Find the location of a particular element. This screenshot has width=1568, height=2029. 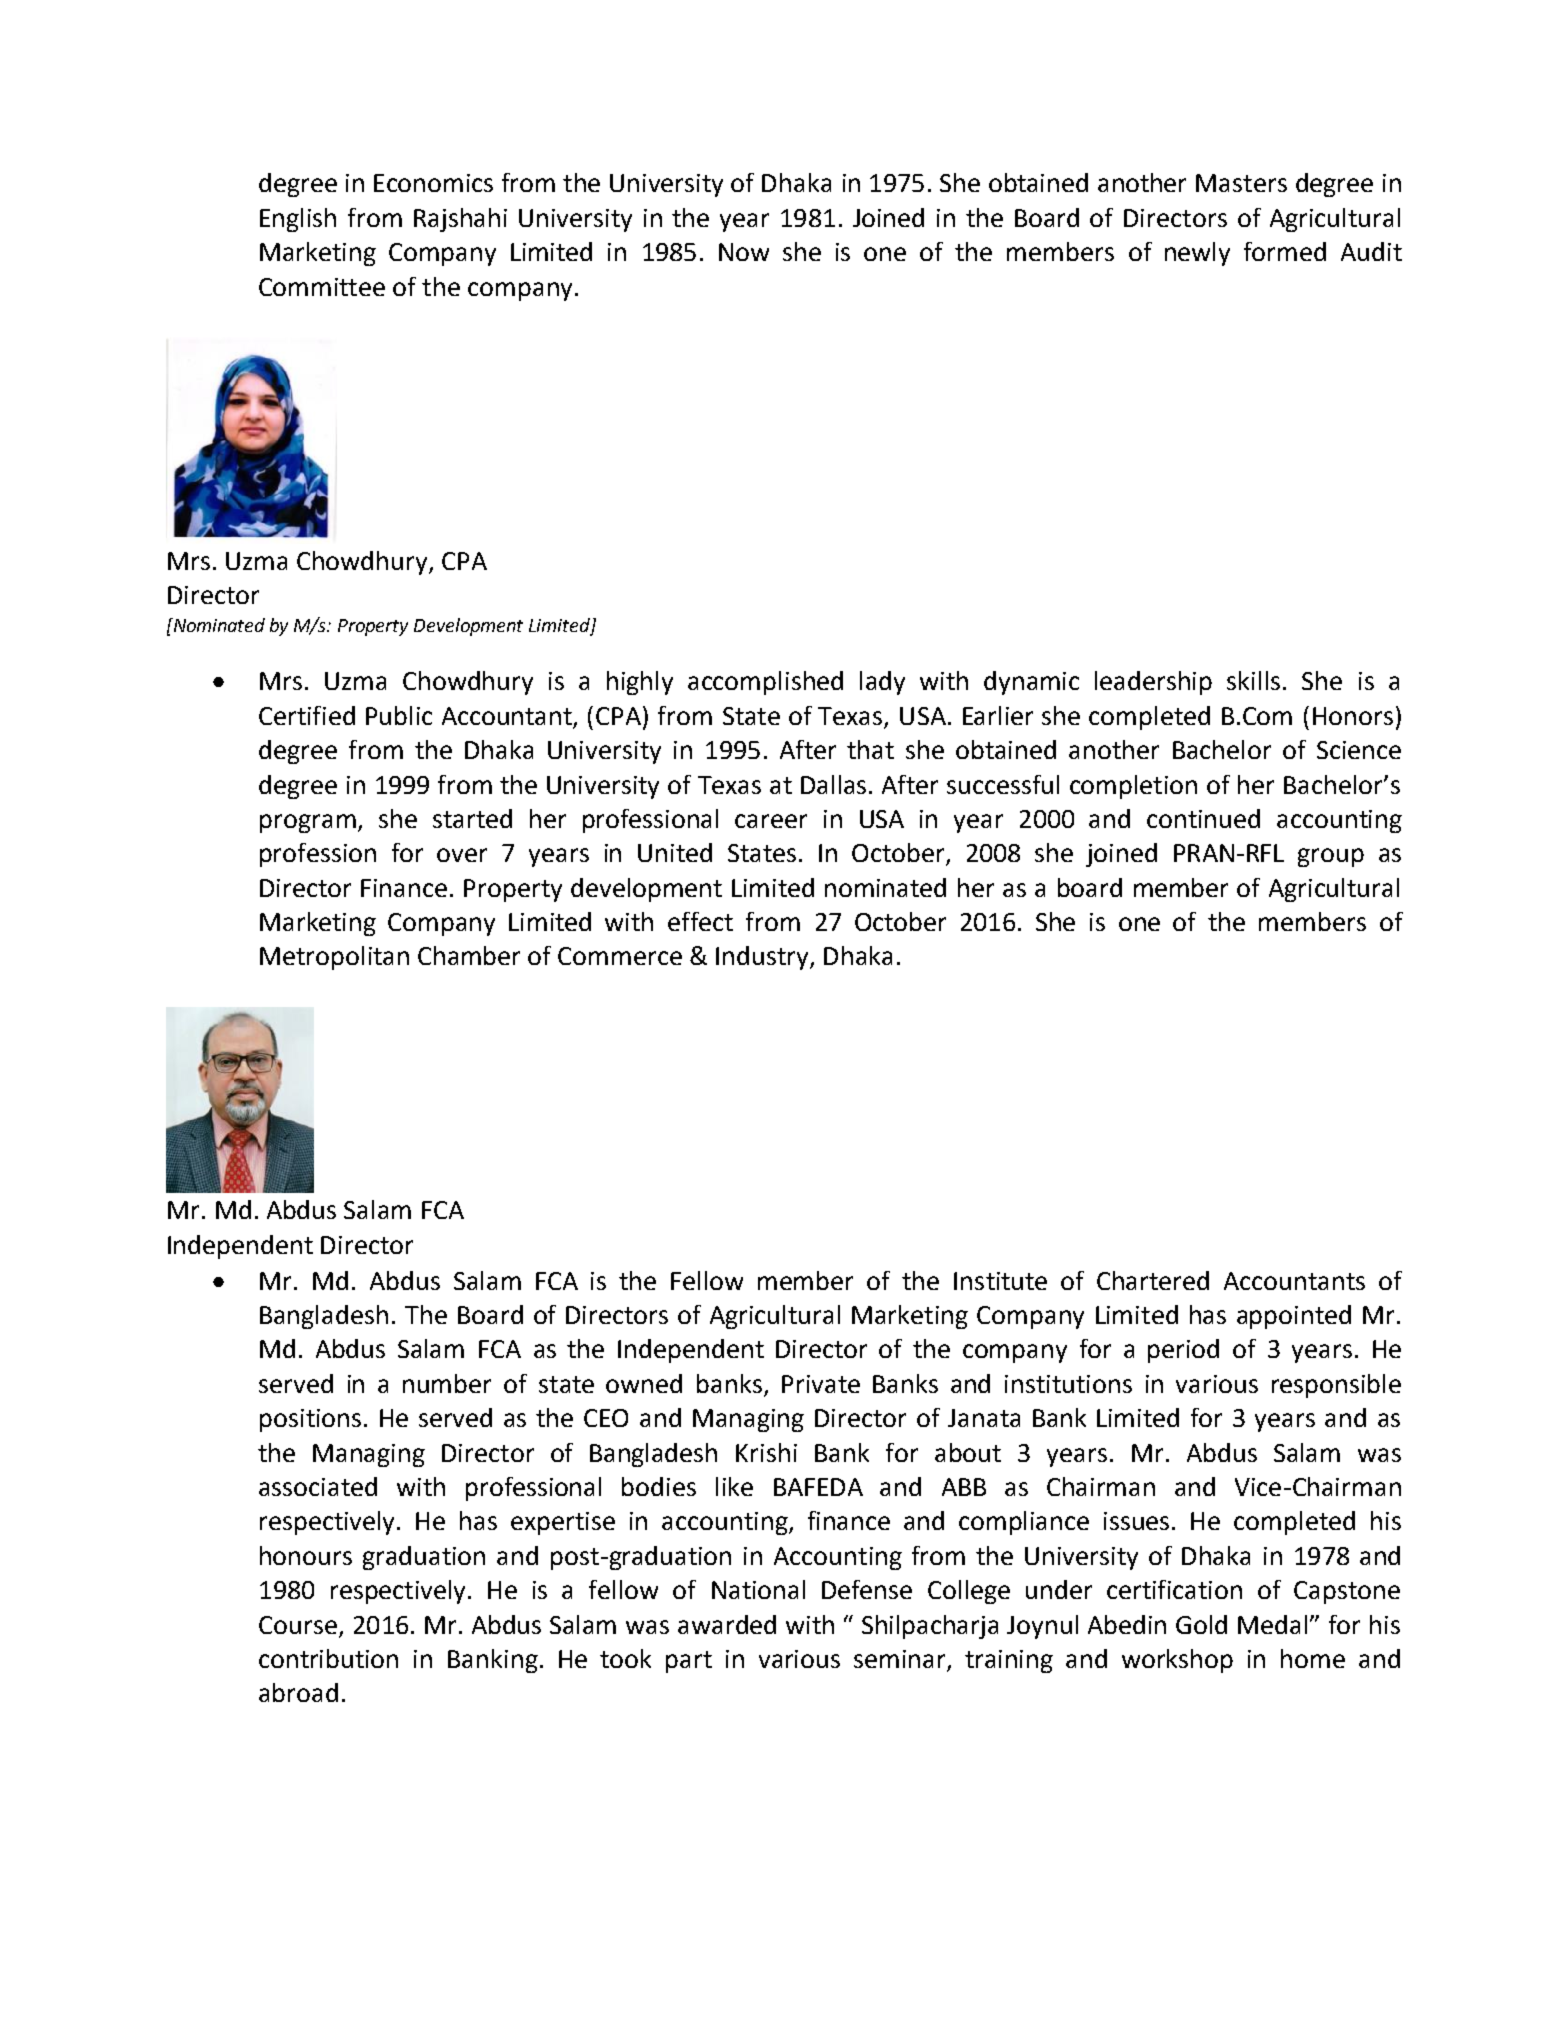

Economics is located at coordinates (433, 183).
